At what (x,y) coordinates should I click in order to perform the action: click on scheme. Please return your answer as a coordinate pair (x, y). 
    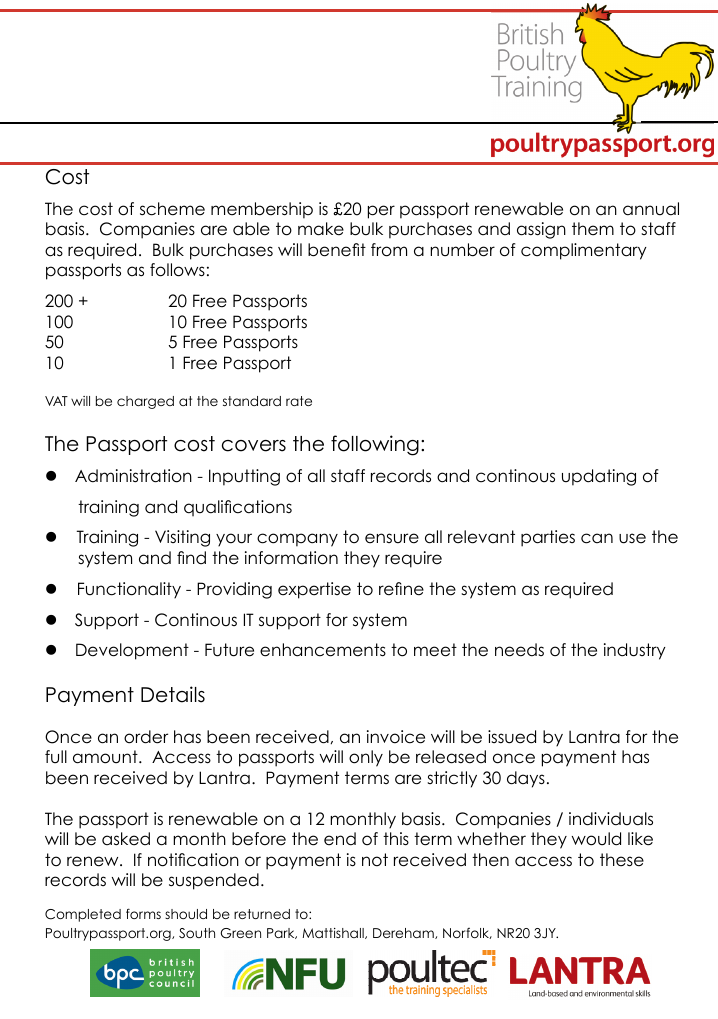
    Looking at the image, I should click on (172, 209).
